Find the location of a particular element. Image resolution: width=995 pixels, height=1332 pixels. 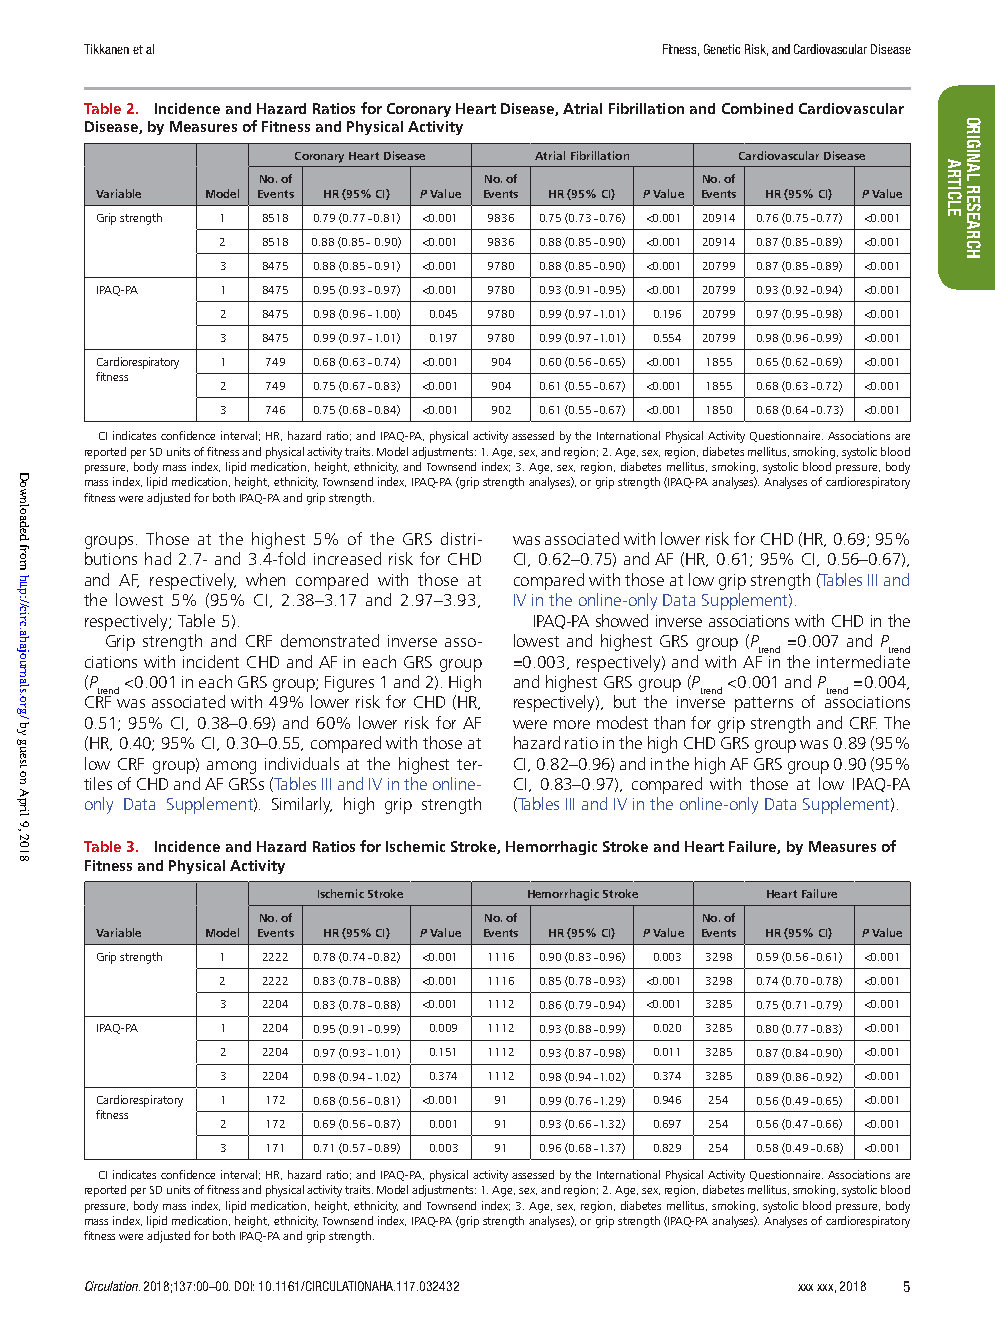

DOI is located at coordinates (244, 1286).
